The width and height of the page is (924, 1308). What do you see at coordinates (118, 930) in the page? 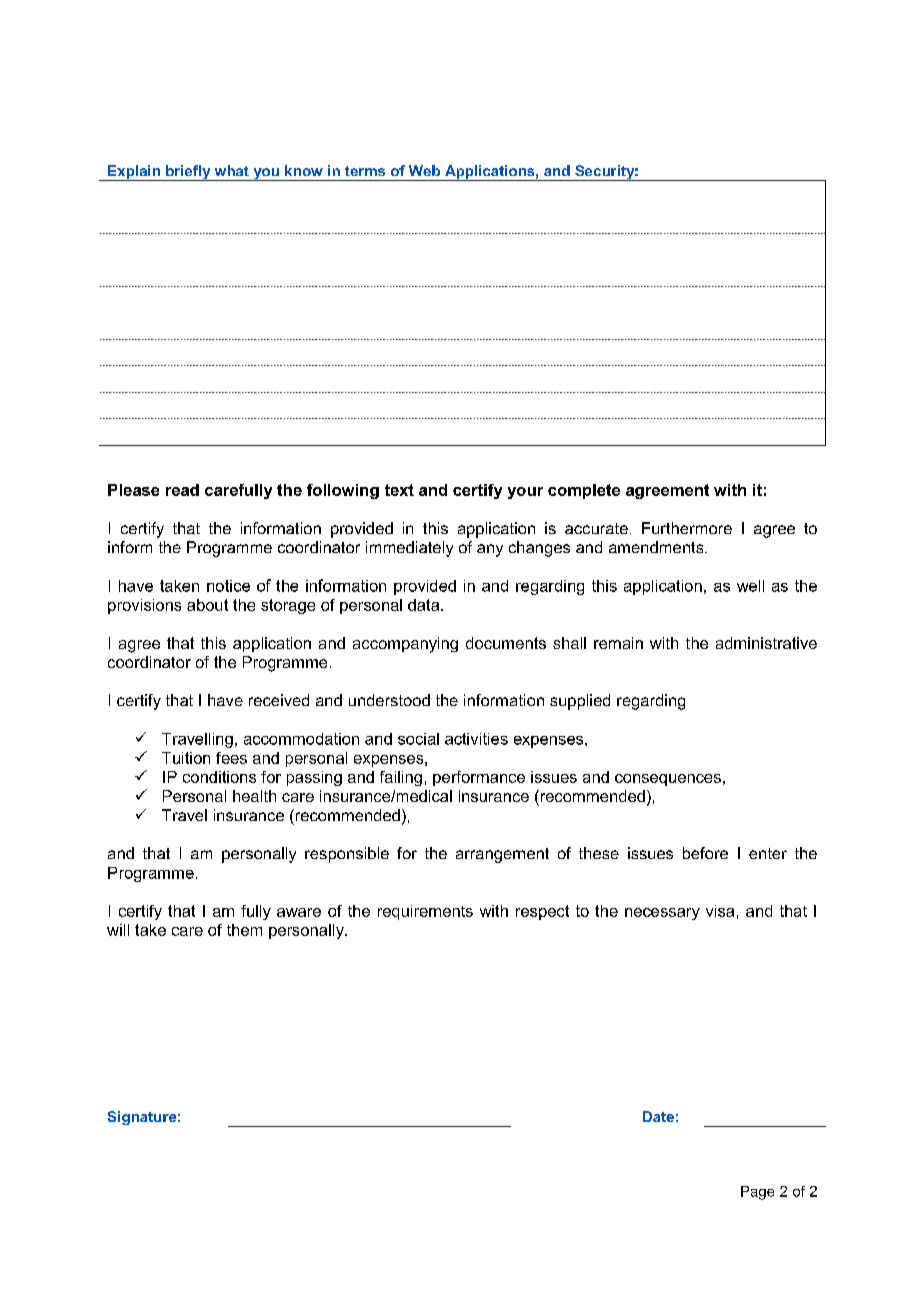
I see `will` at bounding box center [118, 930].
